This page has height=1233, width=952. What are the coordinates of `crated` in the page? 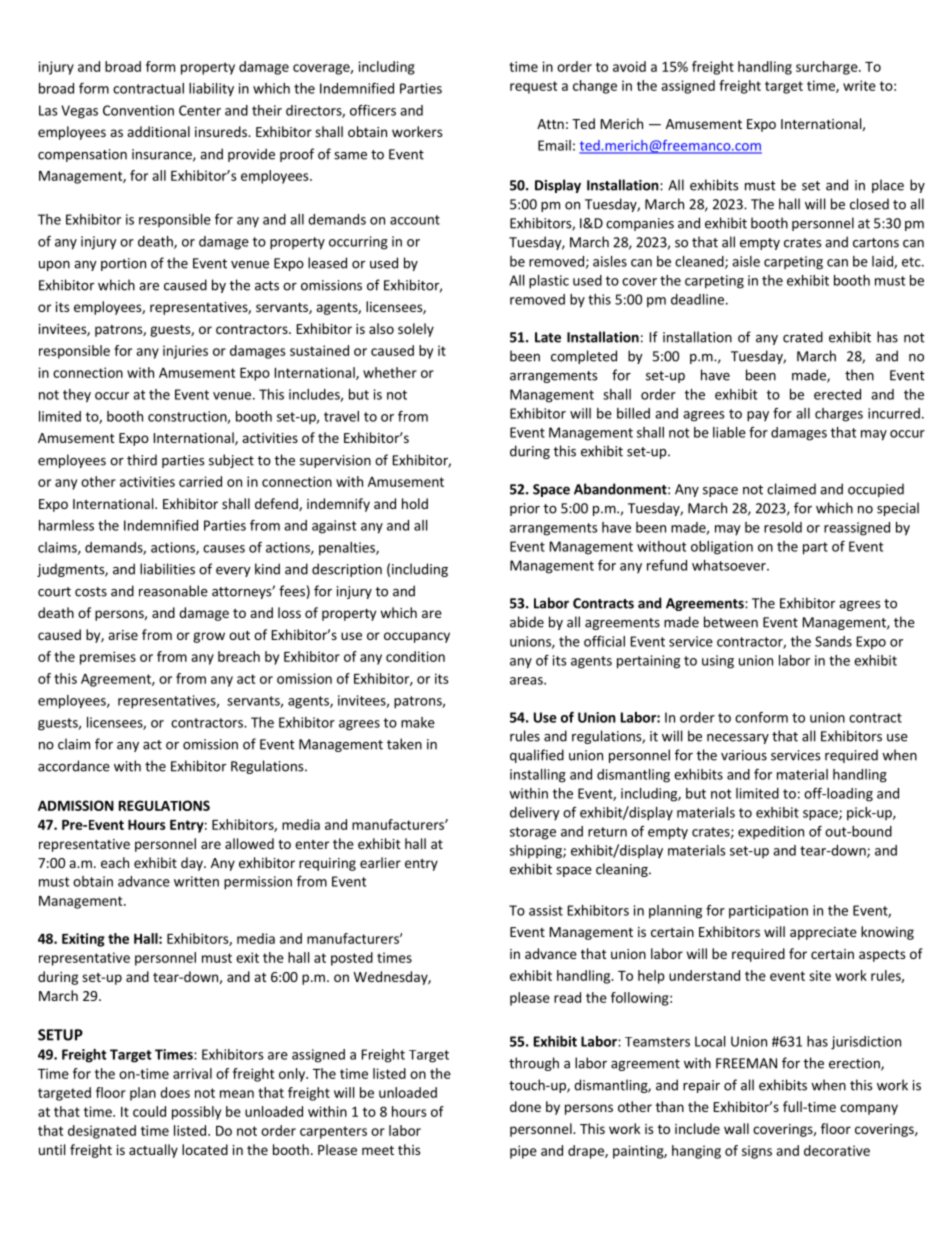 It's located at (803, 337).
